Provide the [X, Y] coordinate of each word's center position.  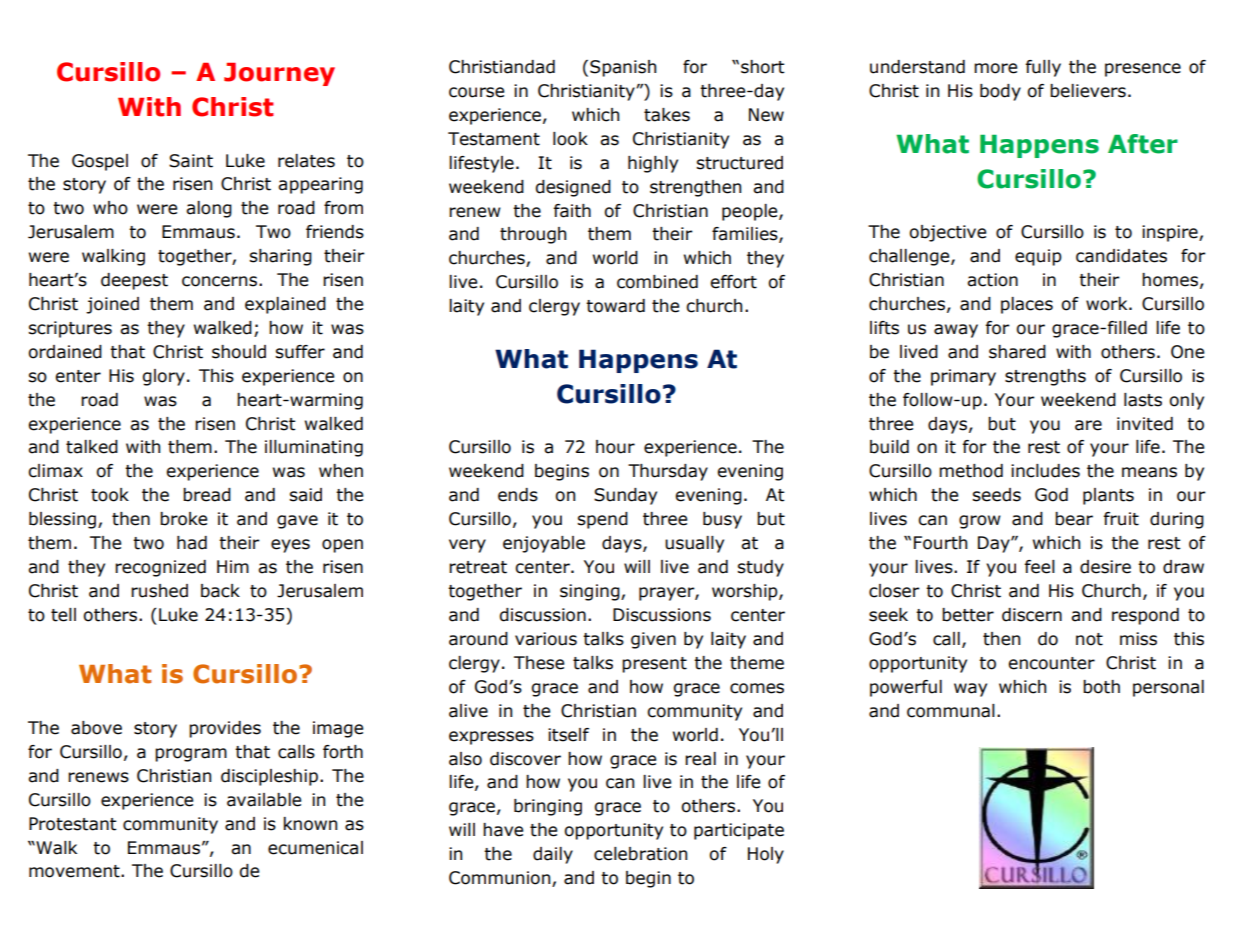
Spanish [623, 68]
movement [75, 871]
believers [1088, 91]
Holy [766, 855]
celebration [640, 854]
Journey [279, 74]
